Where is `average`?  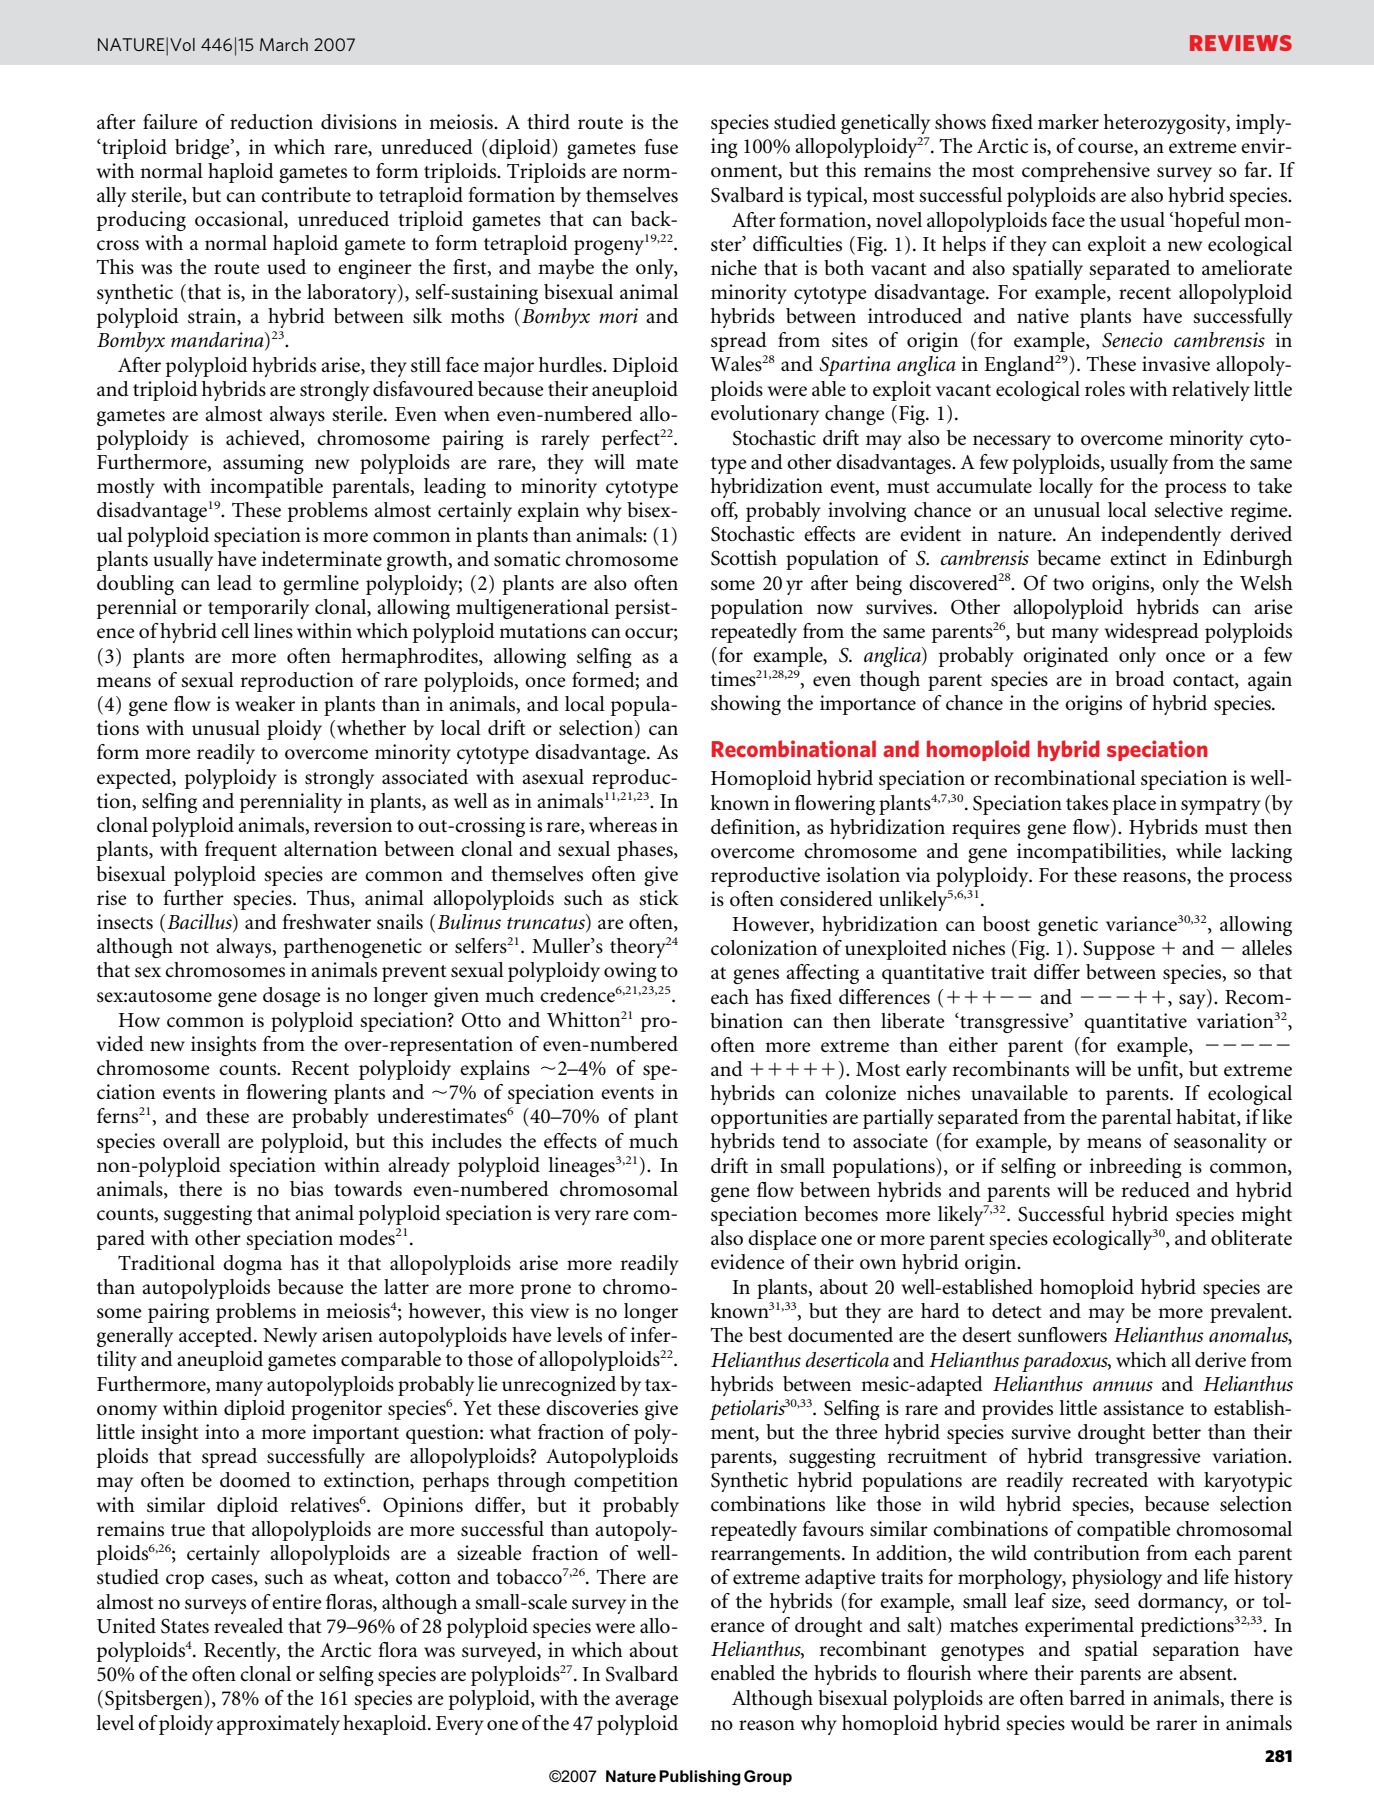 average is located at coordinates (647, 1702).
